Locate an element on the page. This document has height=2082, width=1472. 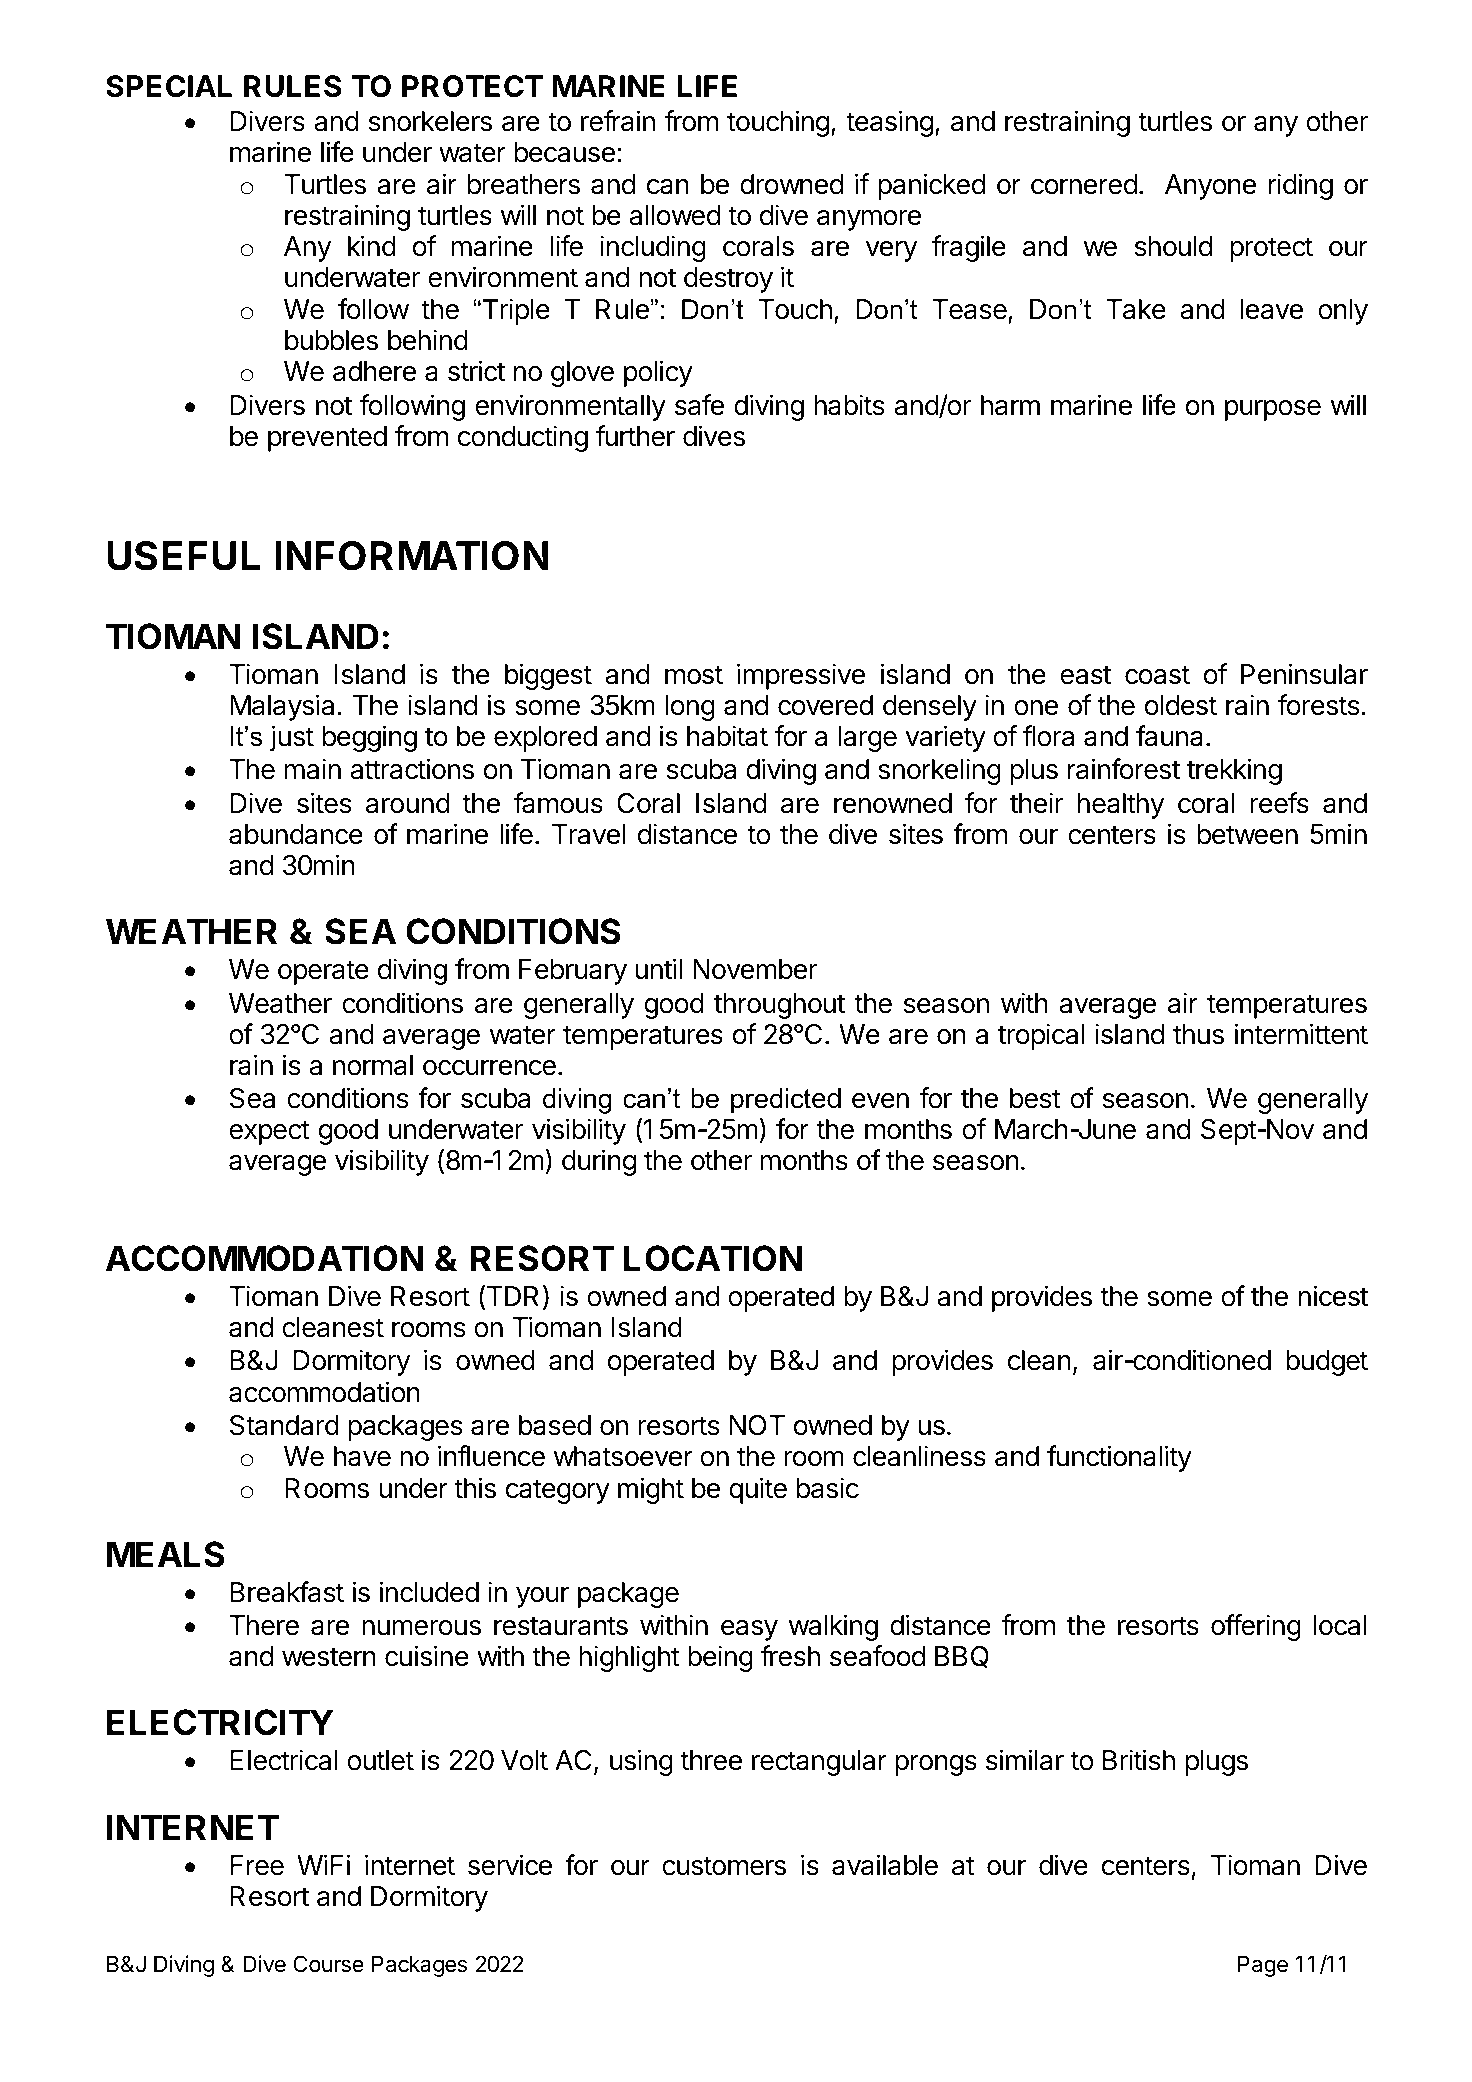
LOCATION is located at coordinates (713, 1258).
